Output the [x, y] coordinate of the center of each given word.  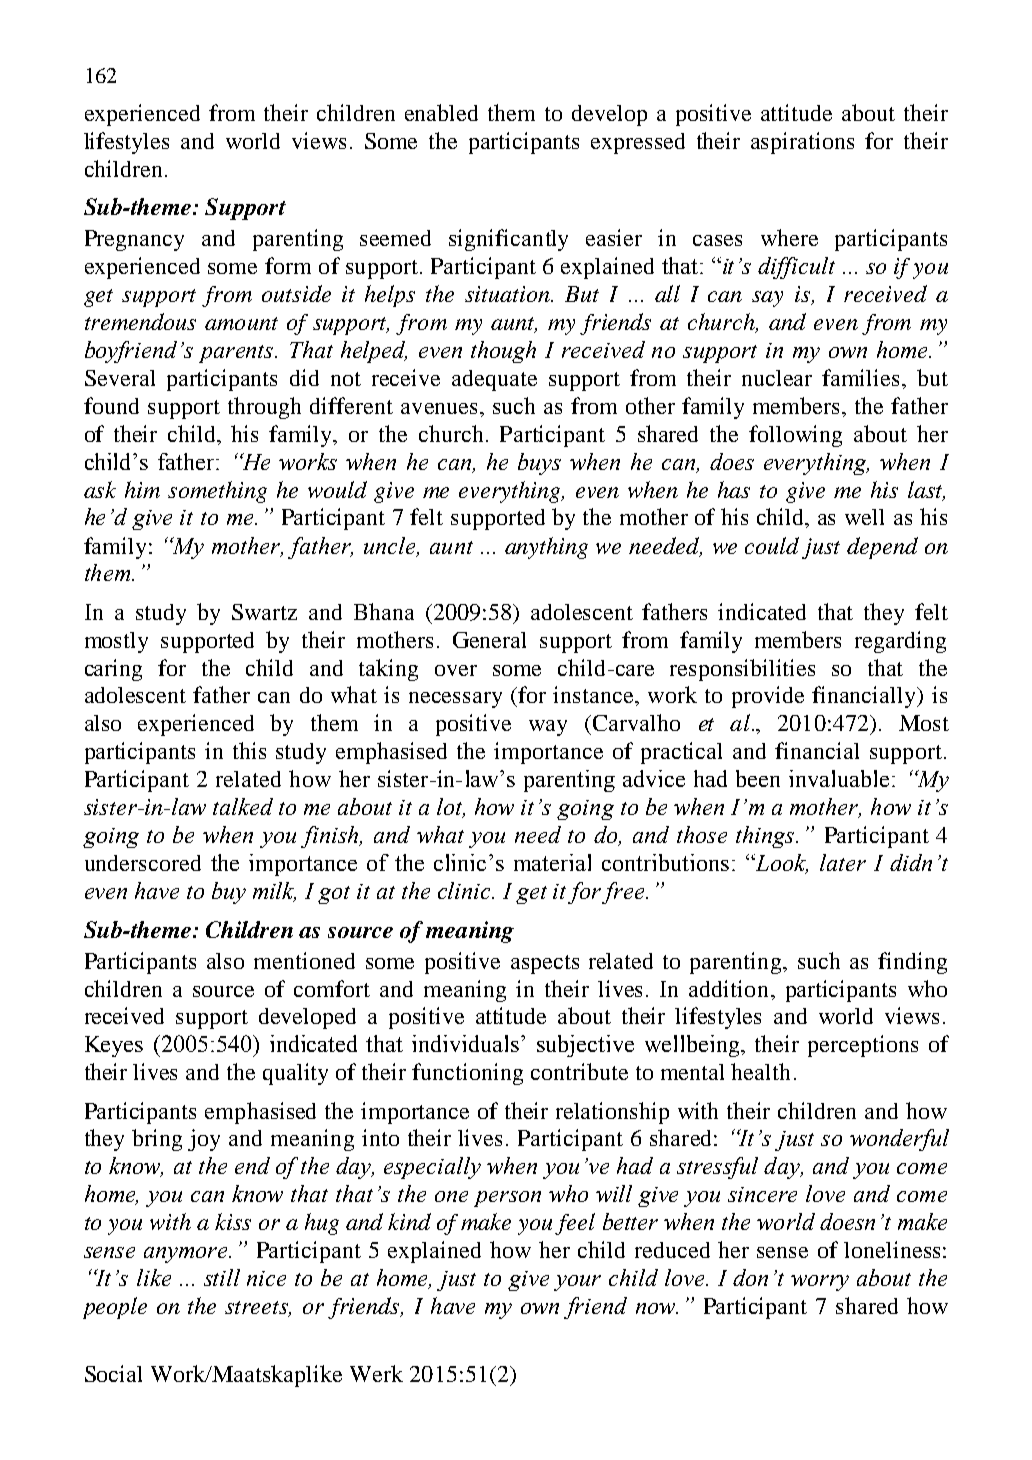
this [249, 750]
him [142, 489]
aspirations [802, 143]
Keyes [114, 1046]
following [795, 436]
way [548, 728]
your [577, 1283]
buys [539, 464]
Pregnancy [134, 240]
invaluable [839, 778]
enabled [441, 112]
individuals [467, 1043]
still [222, 1277]
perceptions [863, 1046]
